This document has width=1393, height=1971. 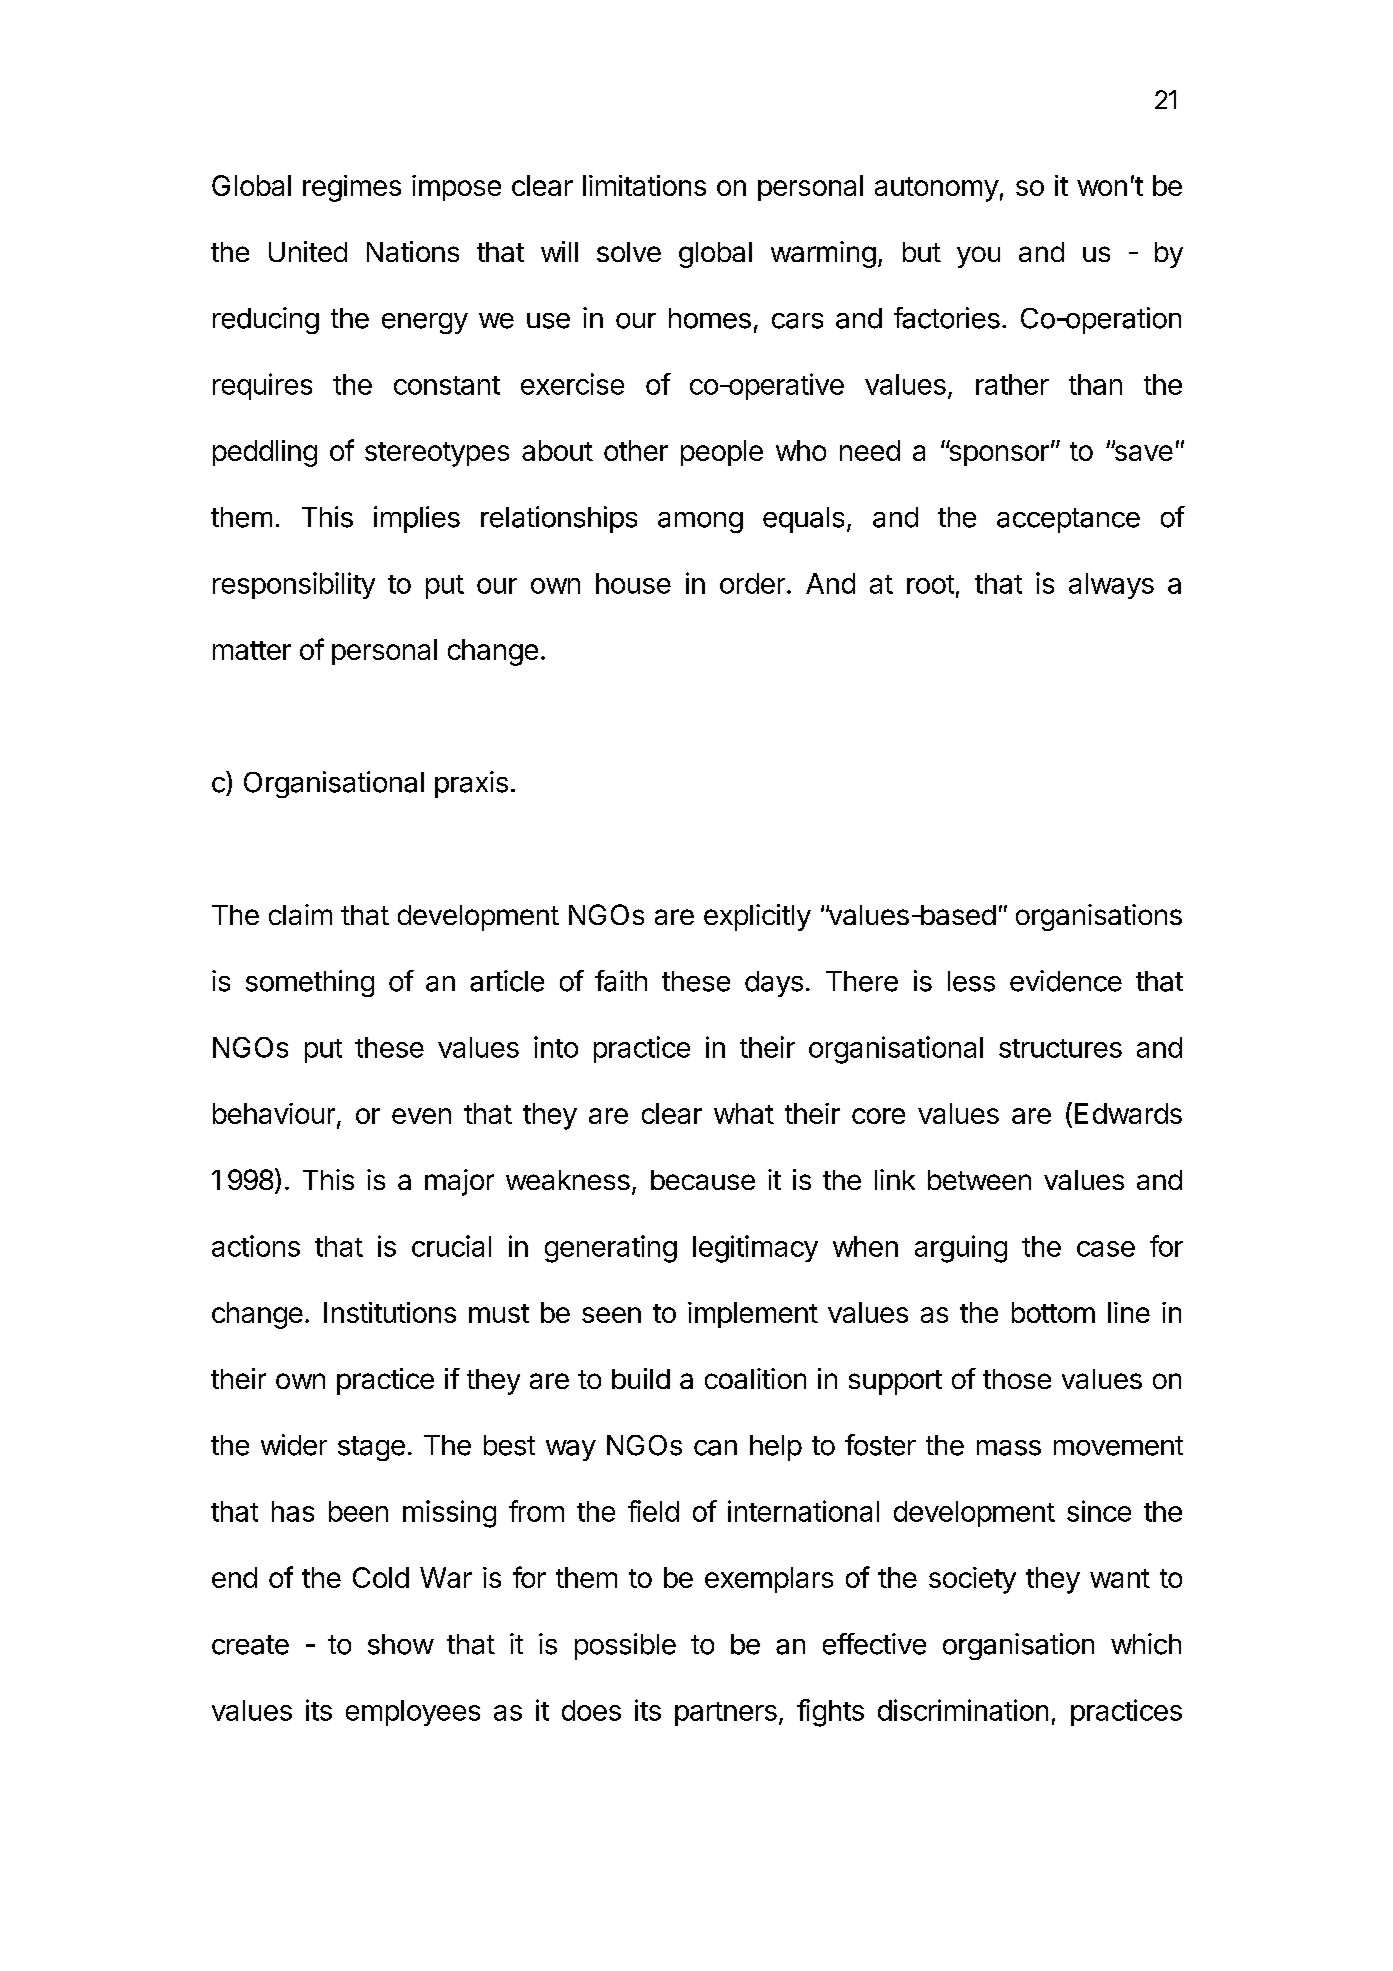 I want to click on acceptance, so click(x=1068, y=520).
